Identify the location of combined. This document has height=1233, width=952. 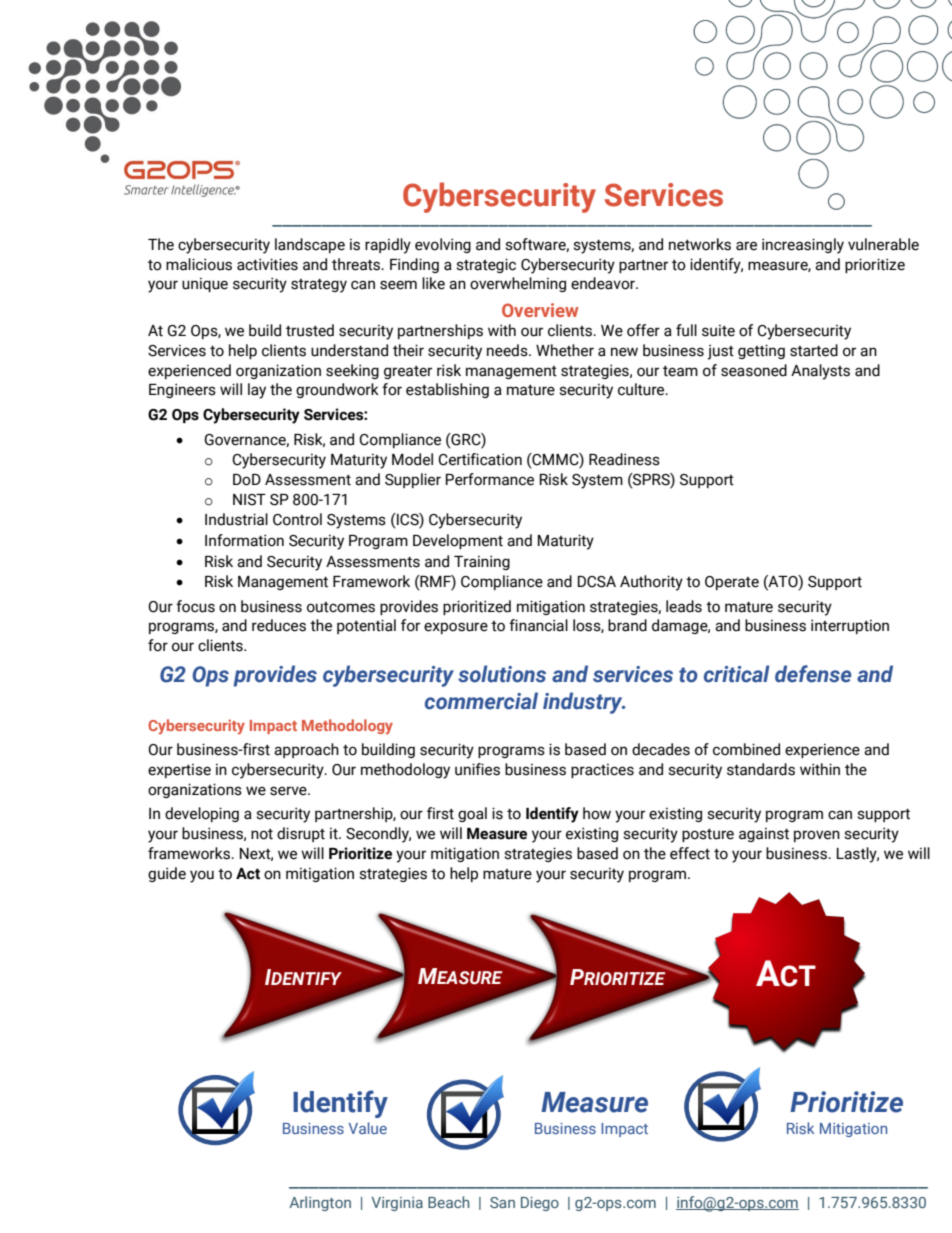
(746, 749).
